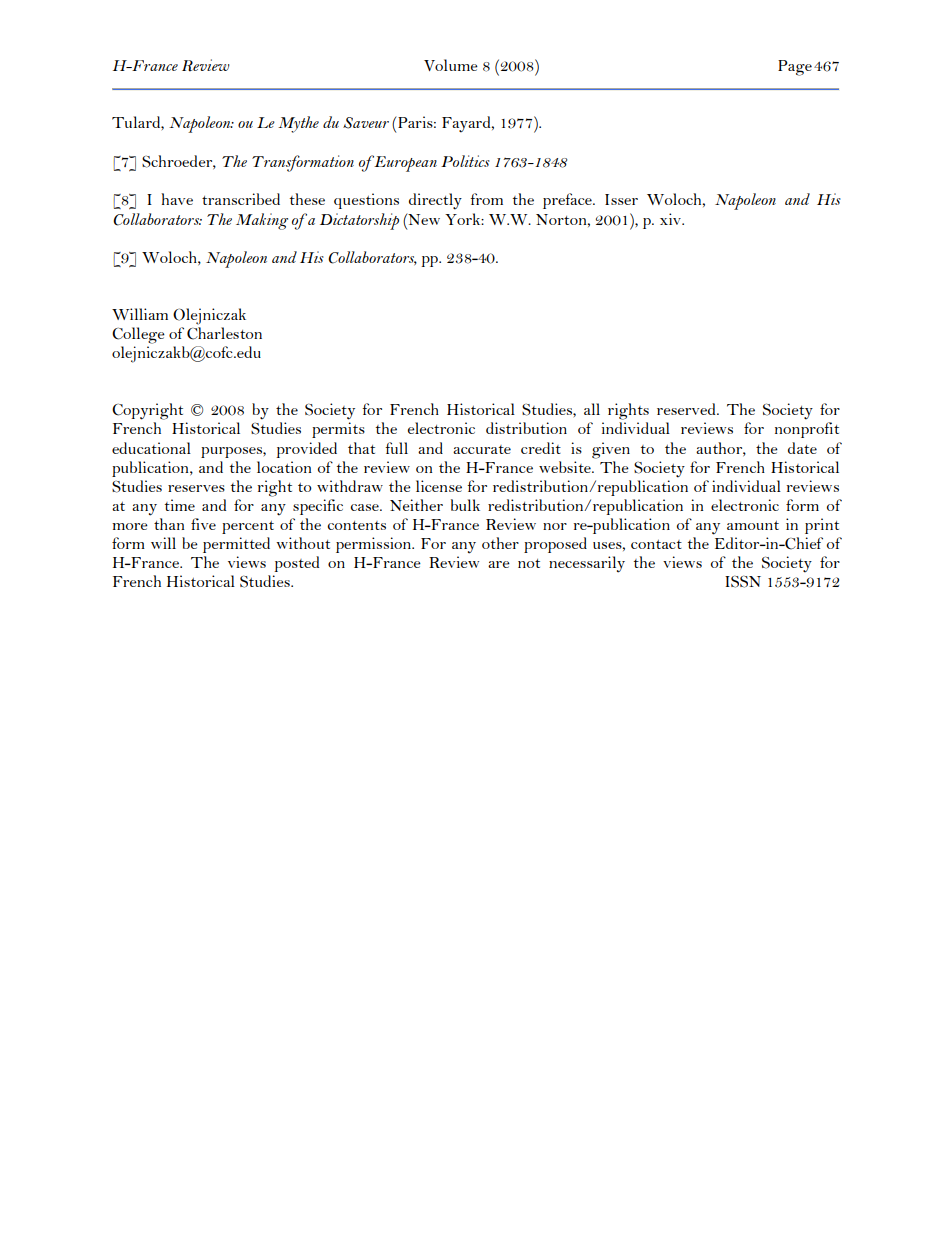 The image size is (952, 1233). Describe the element at coordinates (672, 219) in the screenshot. I see `xiv` at that location.
